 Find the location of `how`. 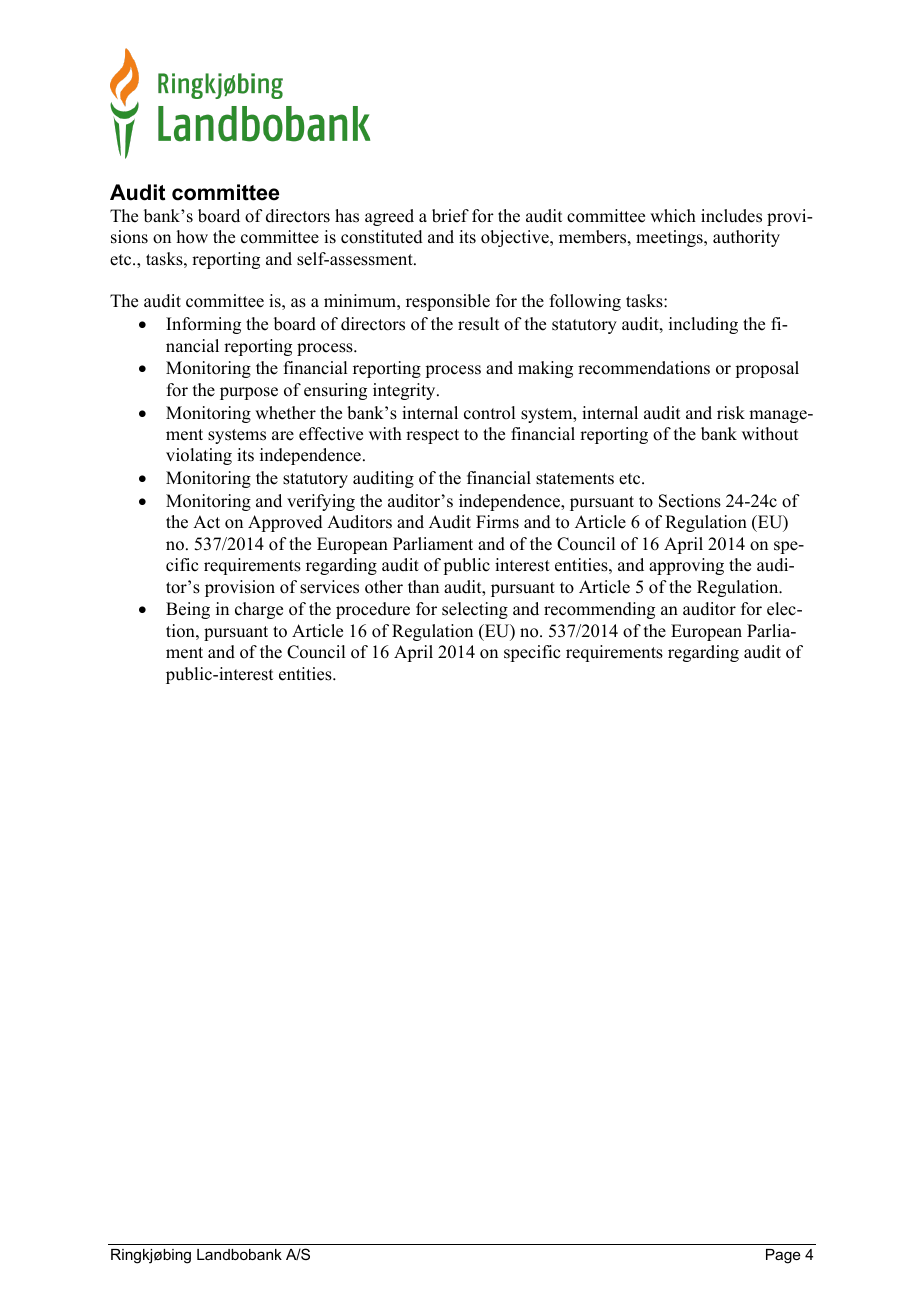

how is located at coordinates (192, 237).
